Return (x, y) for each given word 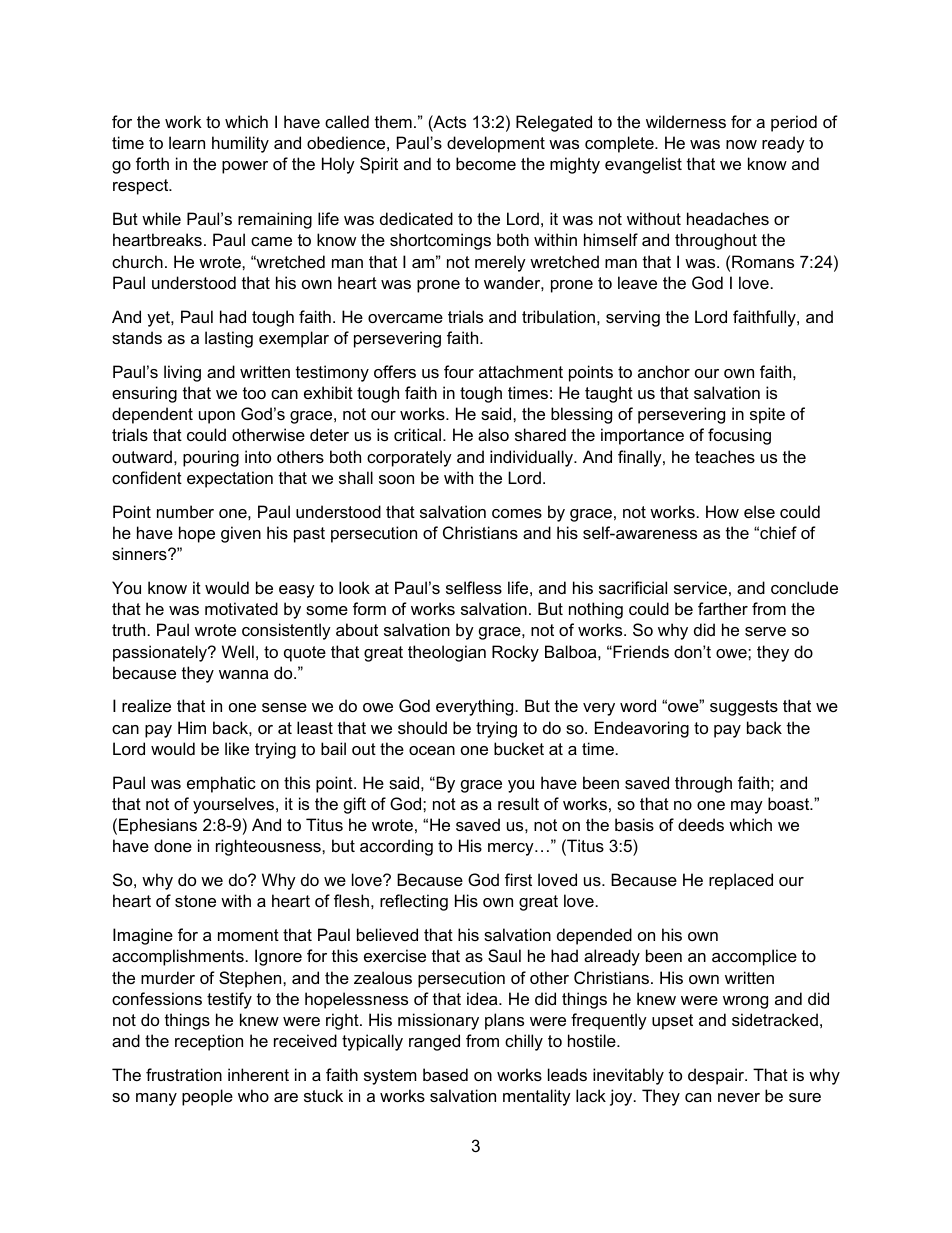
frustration (184, 1074)
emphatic (221, 784)
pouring (211, 458)
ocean (432, 750)
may (747, 807)
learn (187, 142)
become (486, 163)
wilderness (686, 121)
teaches (725, 456)
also (493, 434)
